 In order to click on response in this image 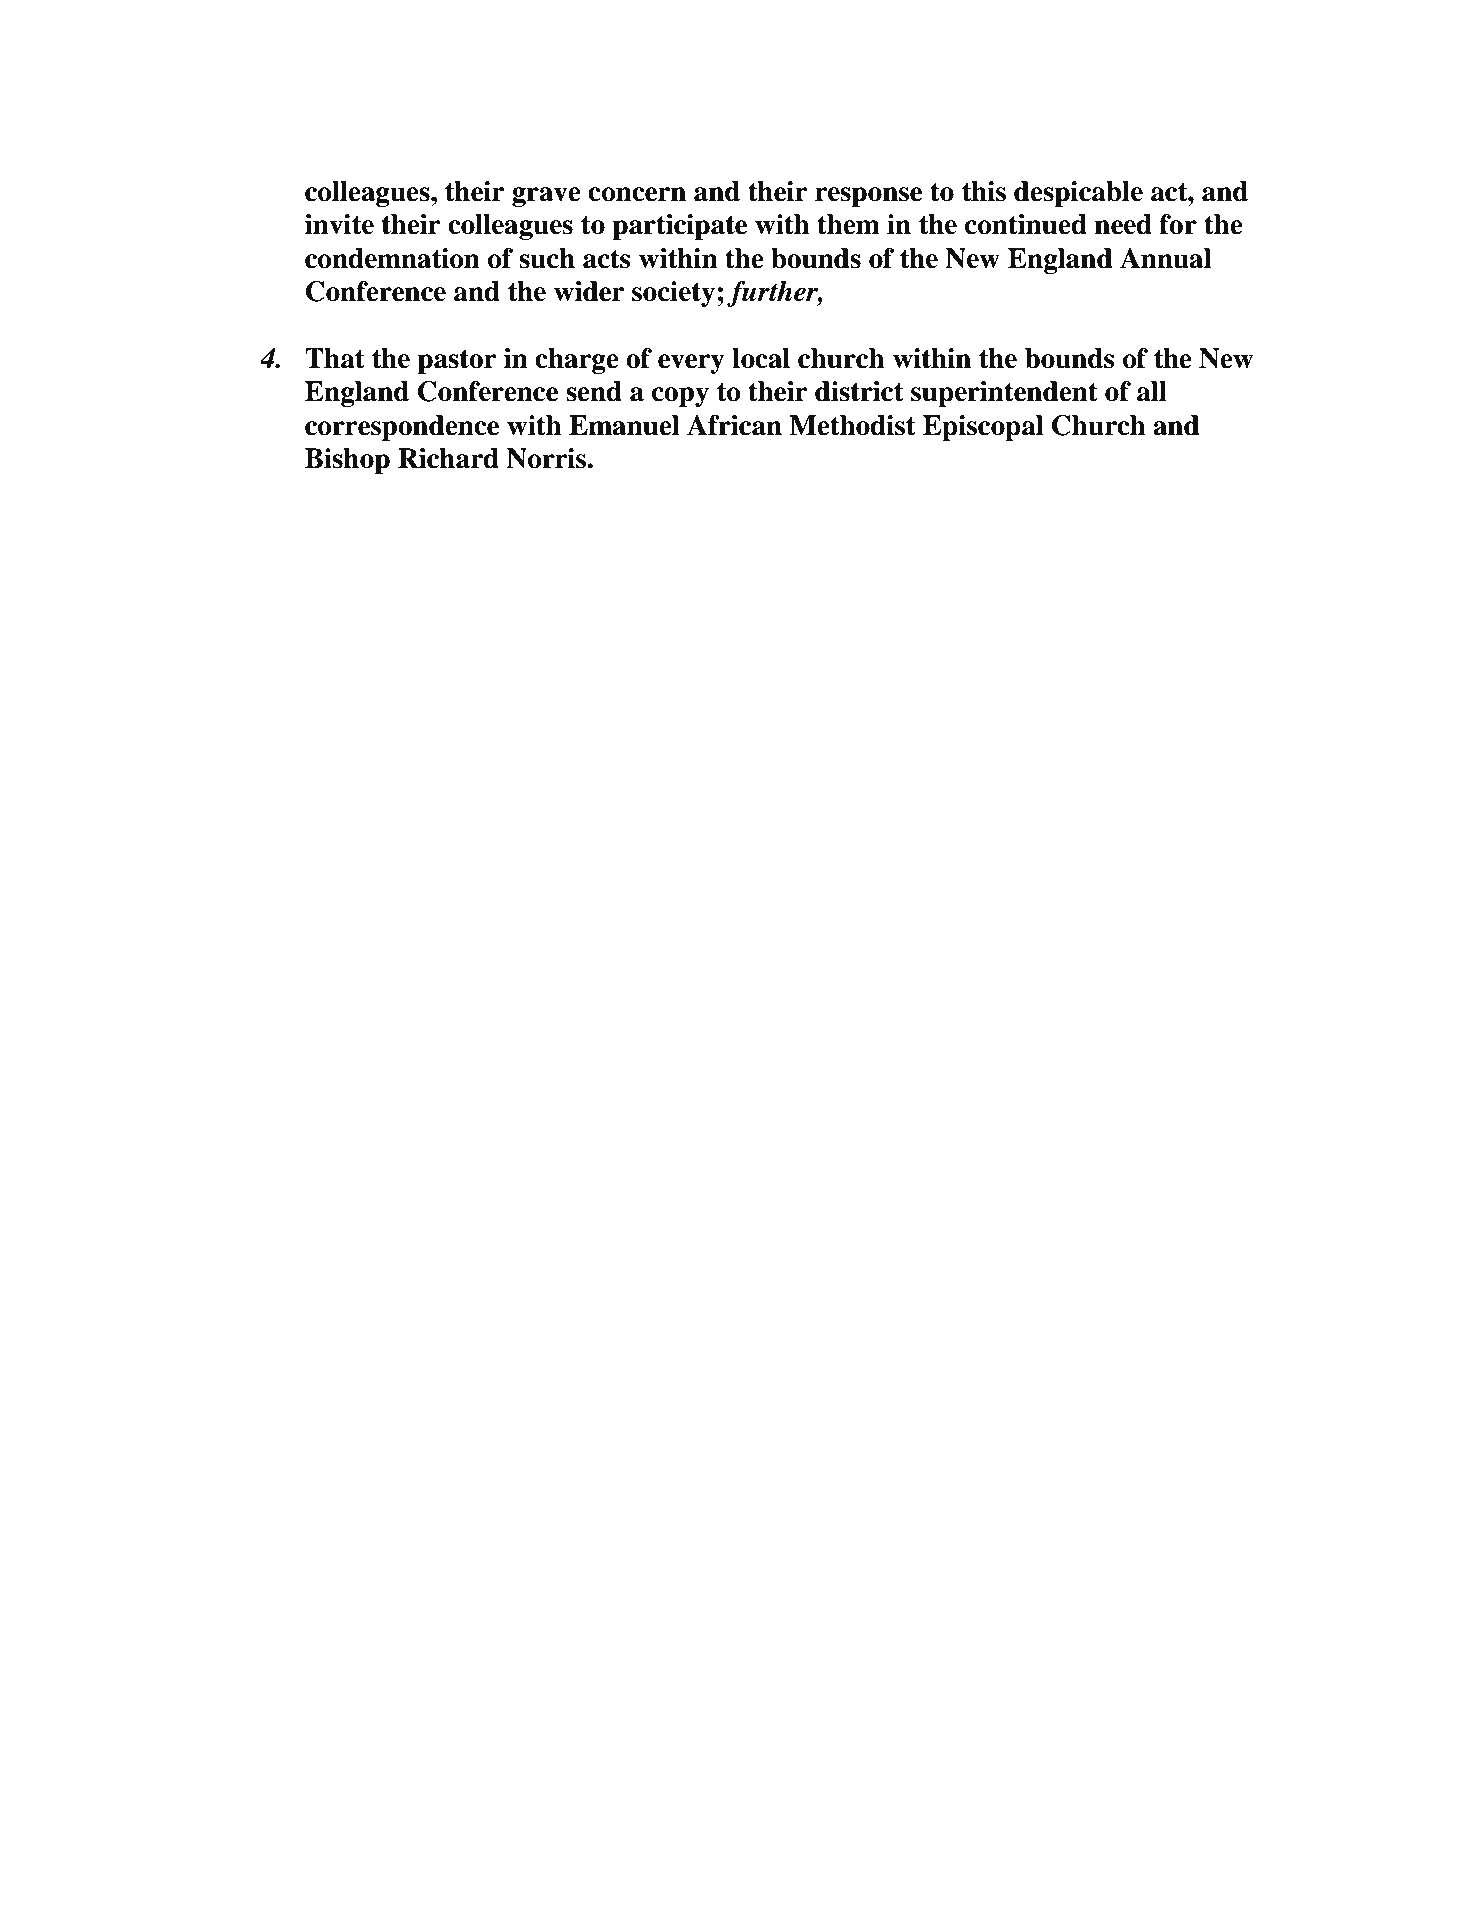, I will do `click(868, 197)`.
